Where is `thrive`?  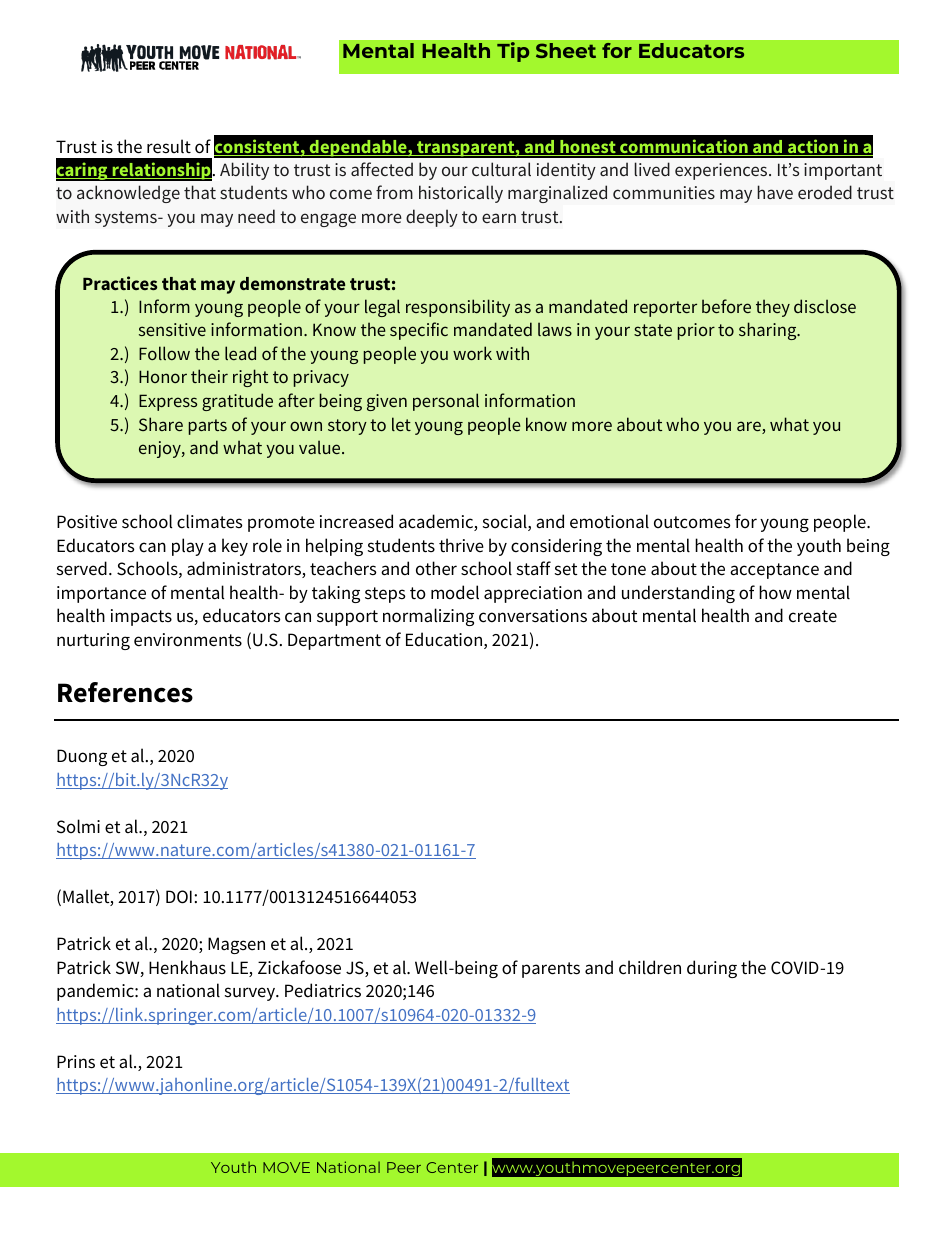 thrive is located at coordinates (461, 545).
